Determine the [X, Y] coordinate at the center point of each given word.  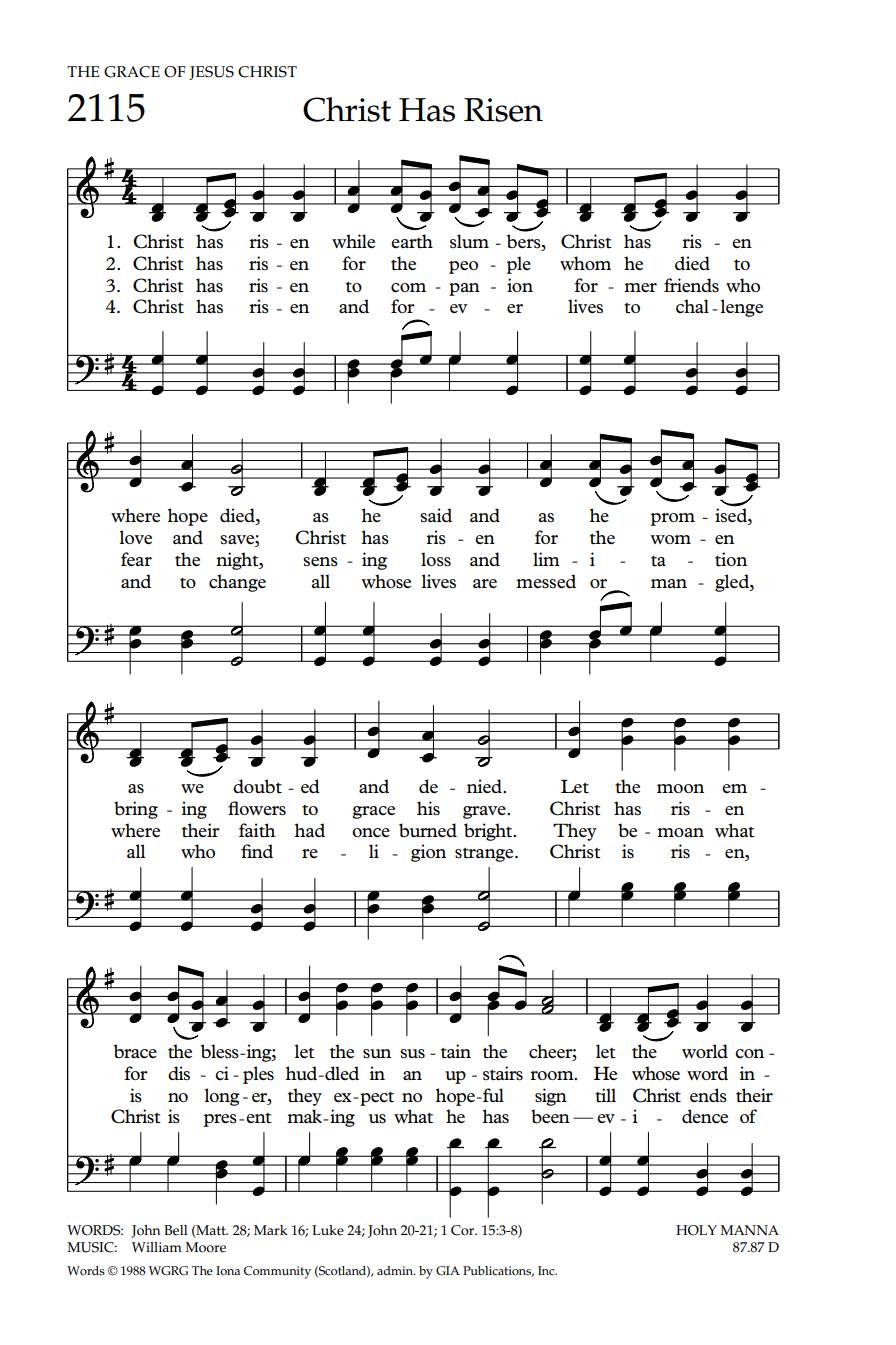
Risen [503, 110]
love [136, 537]
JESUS [211, 73]
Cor [464, 1230]
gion [428, 853]
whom [585, 263]
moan [680, 832]
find [257, 851]
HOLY [696, 1230]
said [436, 515]
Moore [205, 1247]
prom [673, 519]
